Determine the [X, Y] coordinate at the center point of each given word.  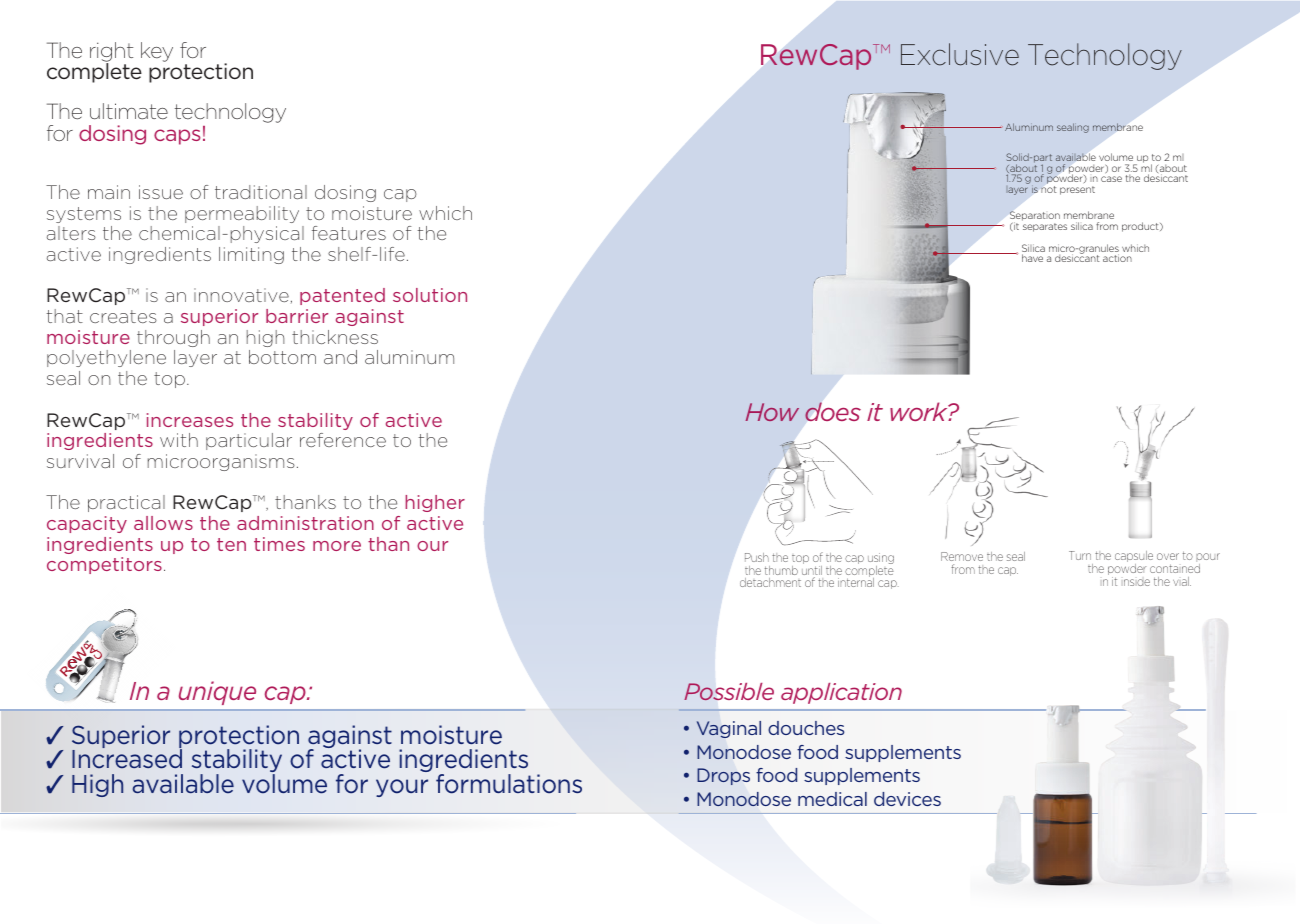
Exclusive [960, 54]
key [157, 52]
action [1117, 258]
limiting [251, 255]
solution [430, 295]
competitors [104, 565]
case [1111, 179]
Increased [127, 759]
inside [1137, 582]
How [772, 412]
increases [190, 420]
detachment [770, 582]
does [833, 411]
